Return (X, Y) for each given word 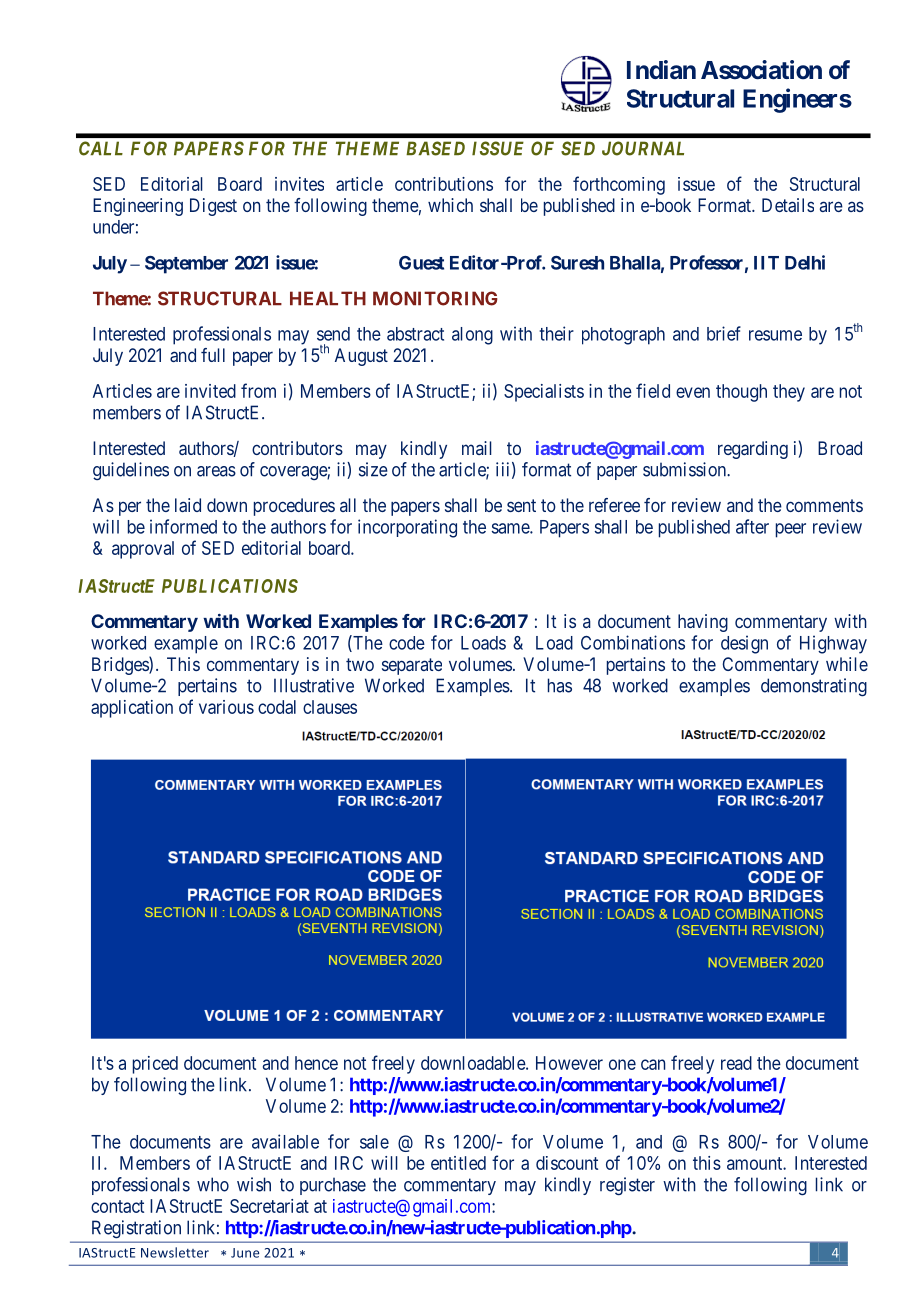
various (226, 707)
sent (521, 505)
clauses (330, 707)
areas (216, 471)
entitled (458, 1163)
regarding (753, 450)
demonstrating (814, 687)
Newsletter (175, 1252)
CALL (101, 148)
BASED (435, 148)
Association (761, 70)
